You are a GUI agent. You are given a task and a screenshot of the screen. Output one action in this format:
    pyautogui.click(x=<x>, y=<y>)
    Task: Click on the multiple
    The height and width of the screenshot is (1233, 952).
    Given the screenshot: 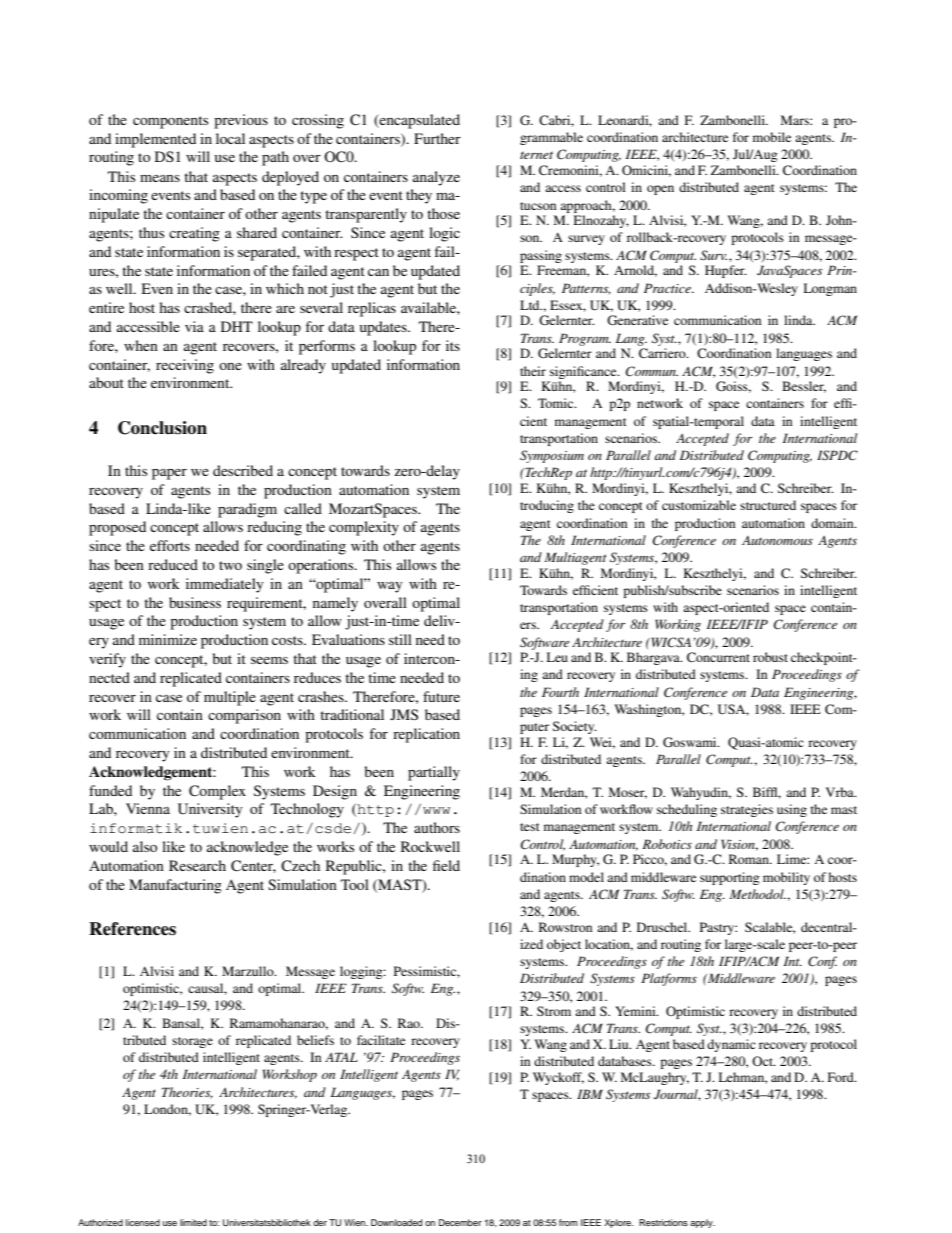 What is the action you would take?
    pyautogui.click(x=230, y=698)
